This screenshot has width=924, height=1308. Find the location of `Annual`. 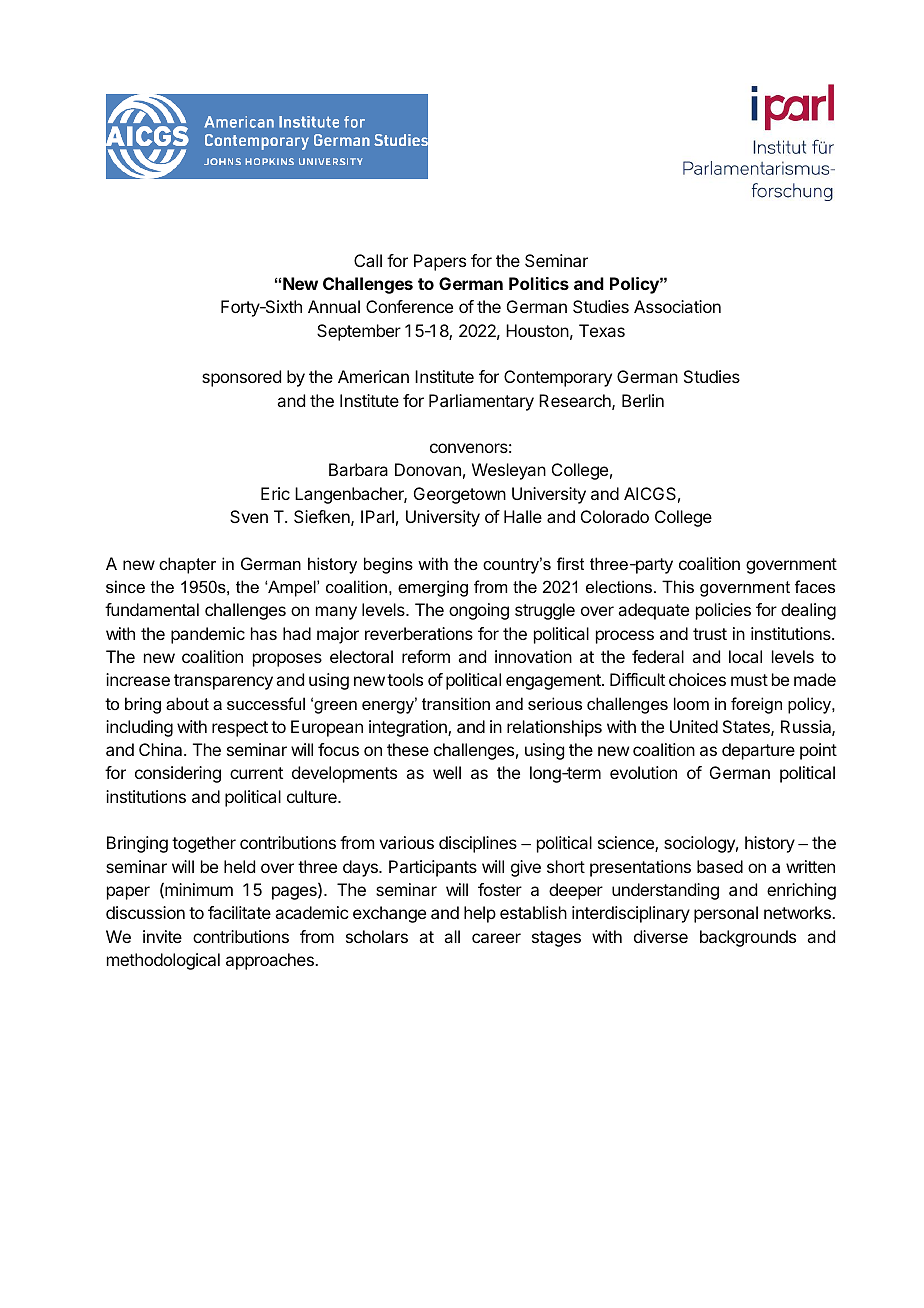

Annual is located at coordinates (334, 306).
